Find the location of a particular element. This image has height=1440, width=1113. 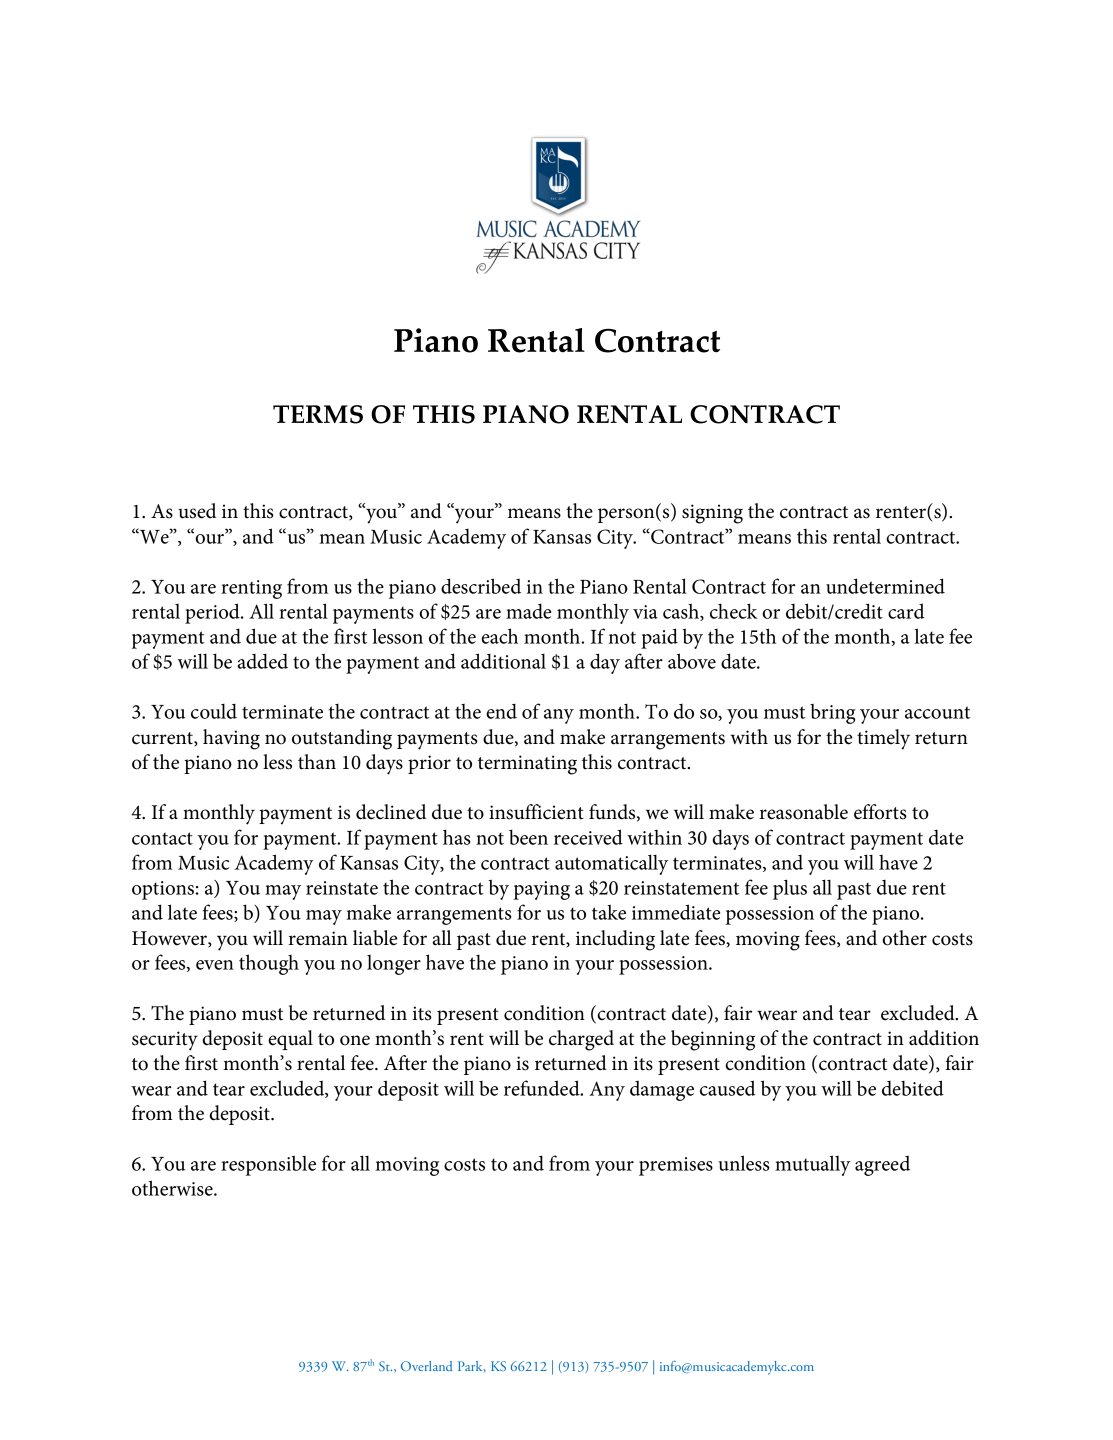

plus is located at coordinates (790, 889).
